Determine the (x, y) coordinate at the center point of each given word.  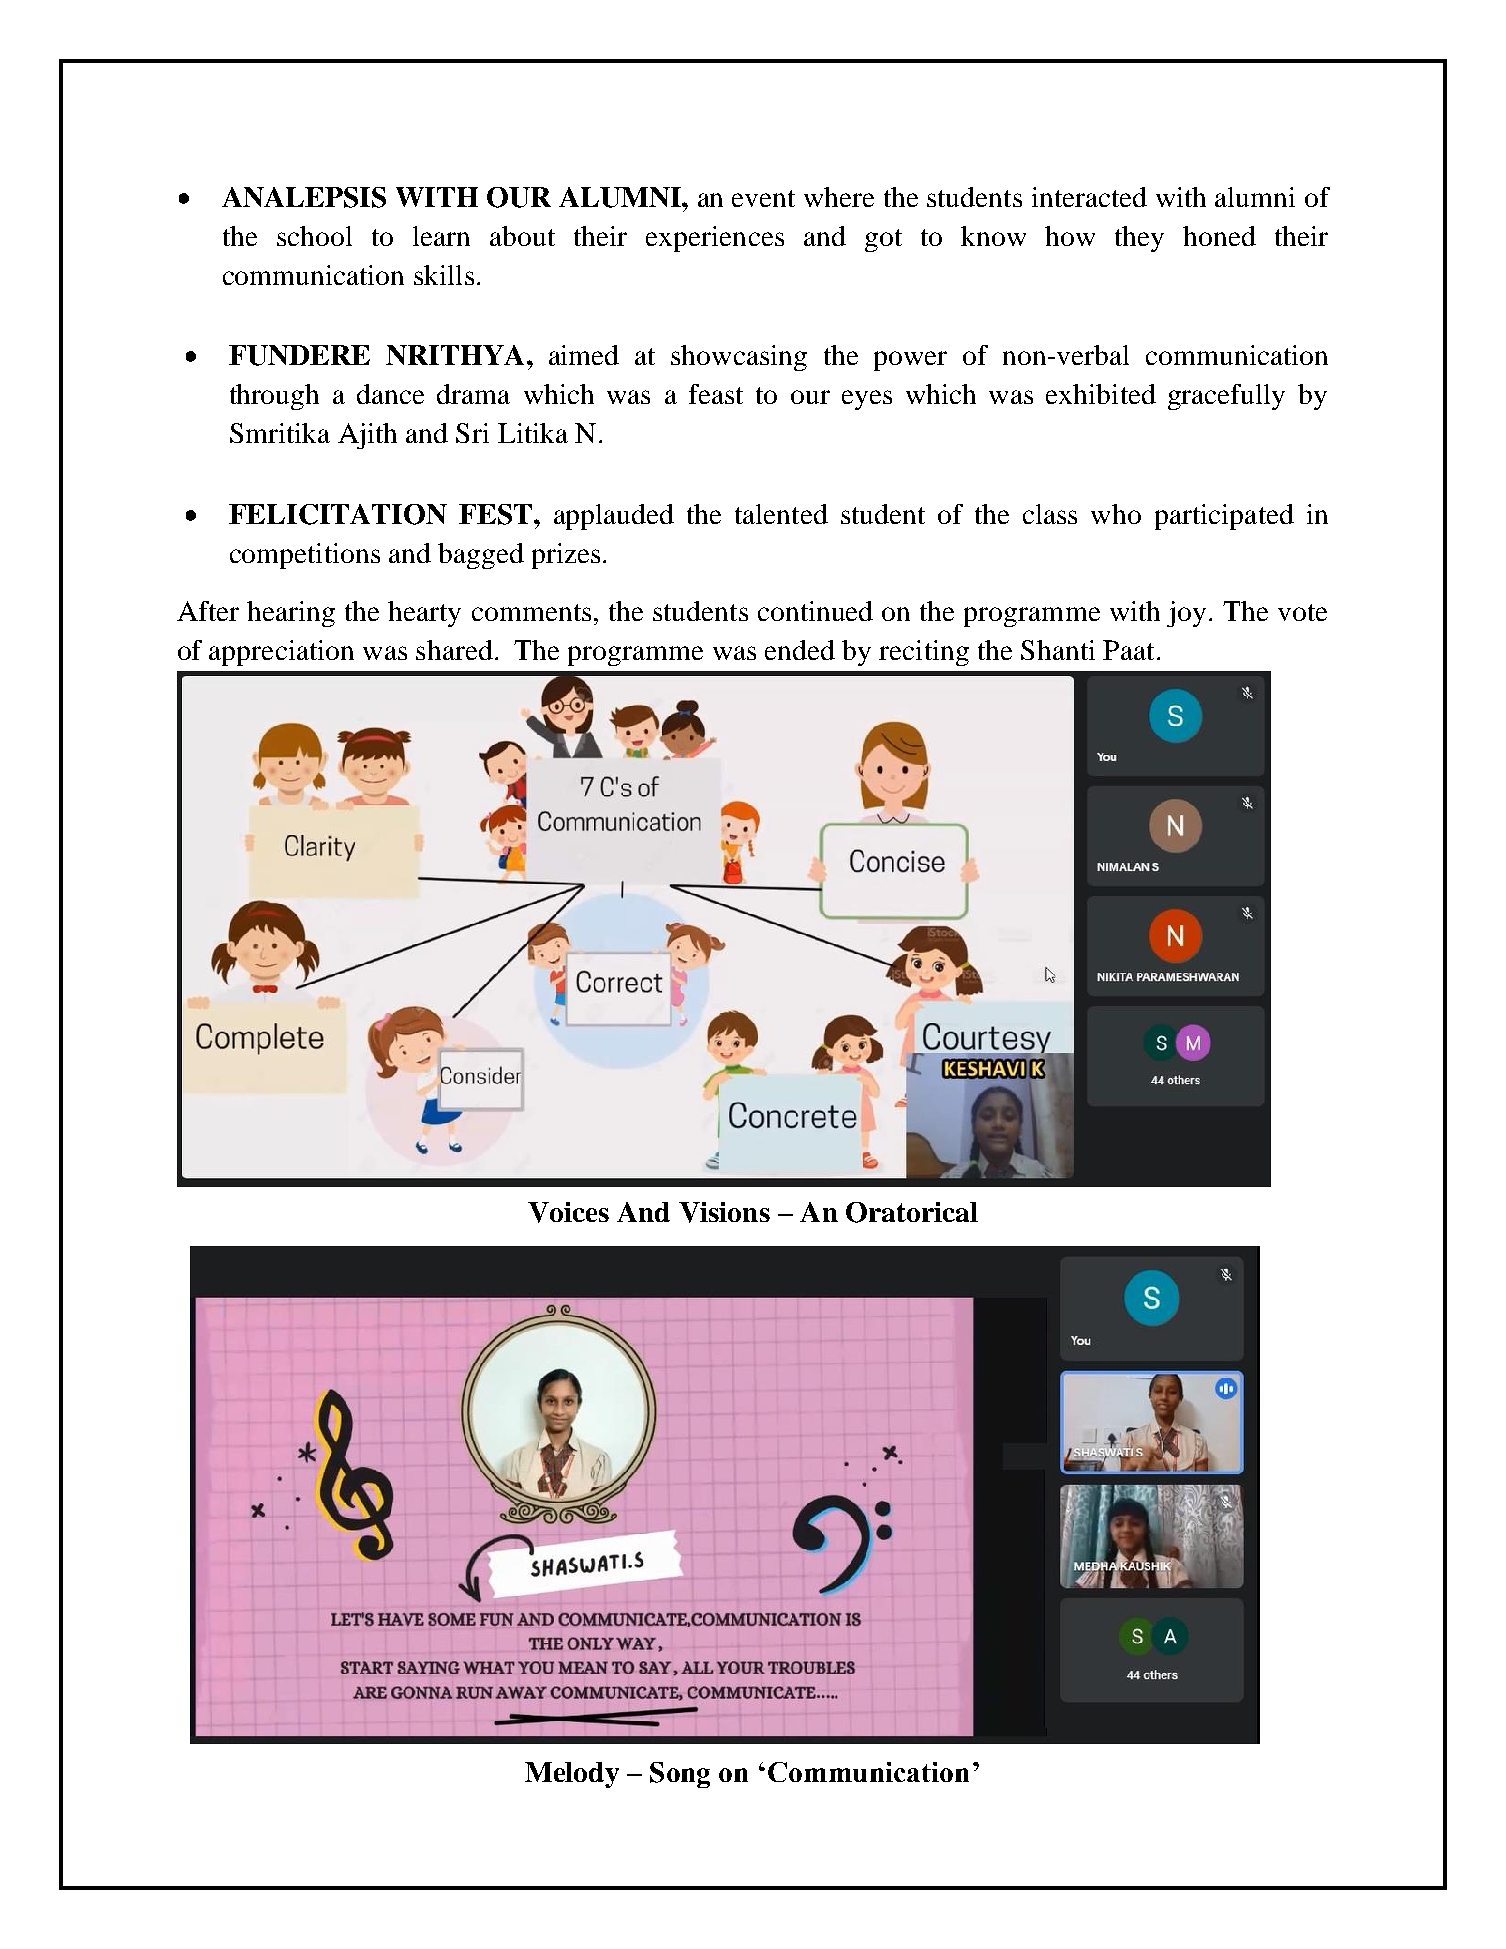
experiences (715, 239)
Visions (724, 1212)
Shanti (1058, 650)
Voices (568, 1212)
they (1139, 239)
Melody (572, 1775)
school (314, 236)
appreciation (281, 653)
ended (800, 650)
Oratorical (912, 1212)
